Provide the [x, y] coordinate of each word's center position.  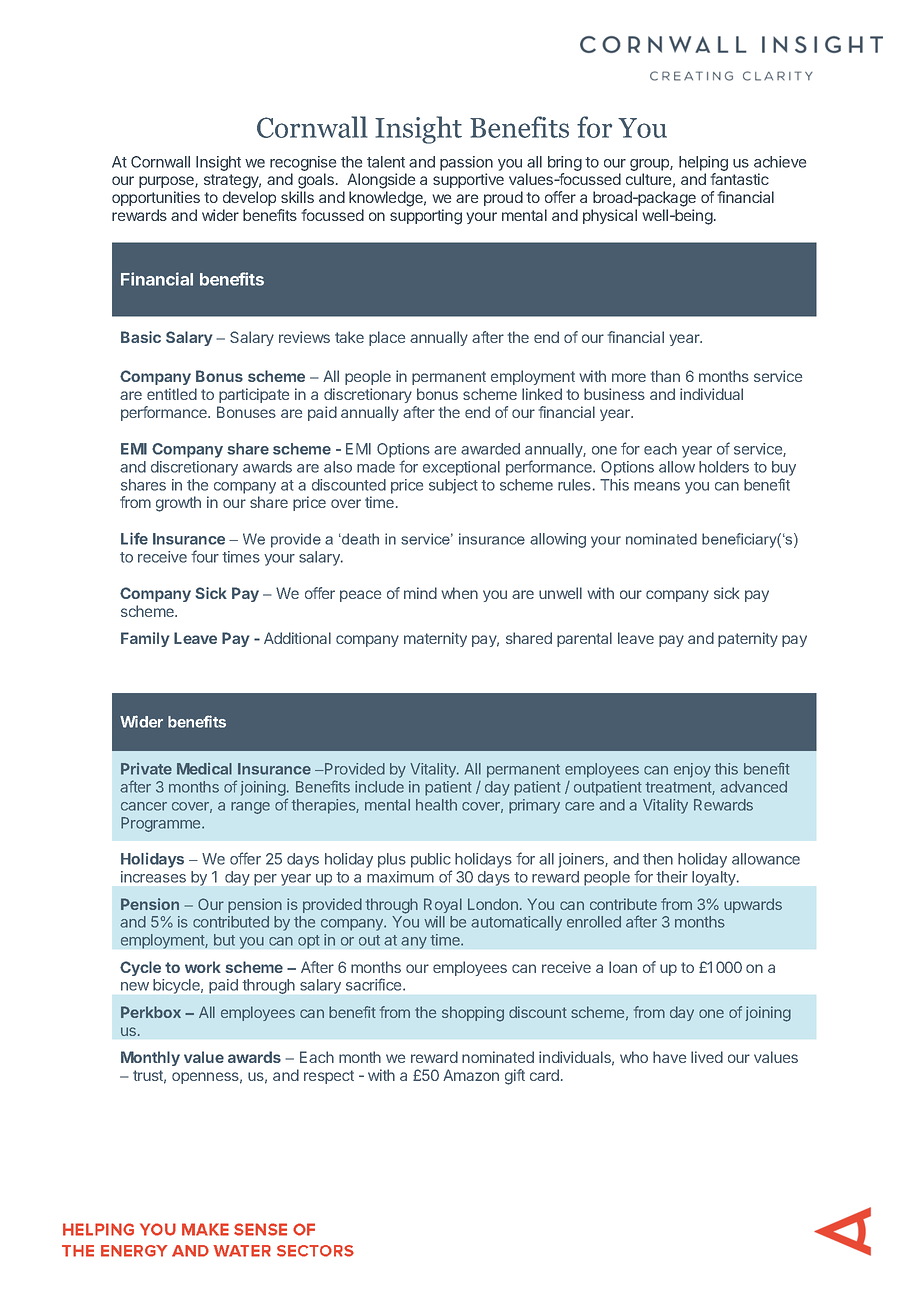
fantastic [739, 179]
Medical [204, 769]
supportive [468, 180]
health [436, 805]
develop [249, 198]
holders [724, 467]
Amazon [471, 1075]
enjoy [692, 770]
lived [707, 1057]
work [203, 967]
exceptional [461, 468]
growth [178, 504]
